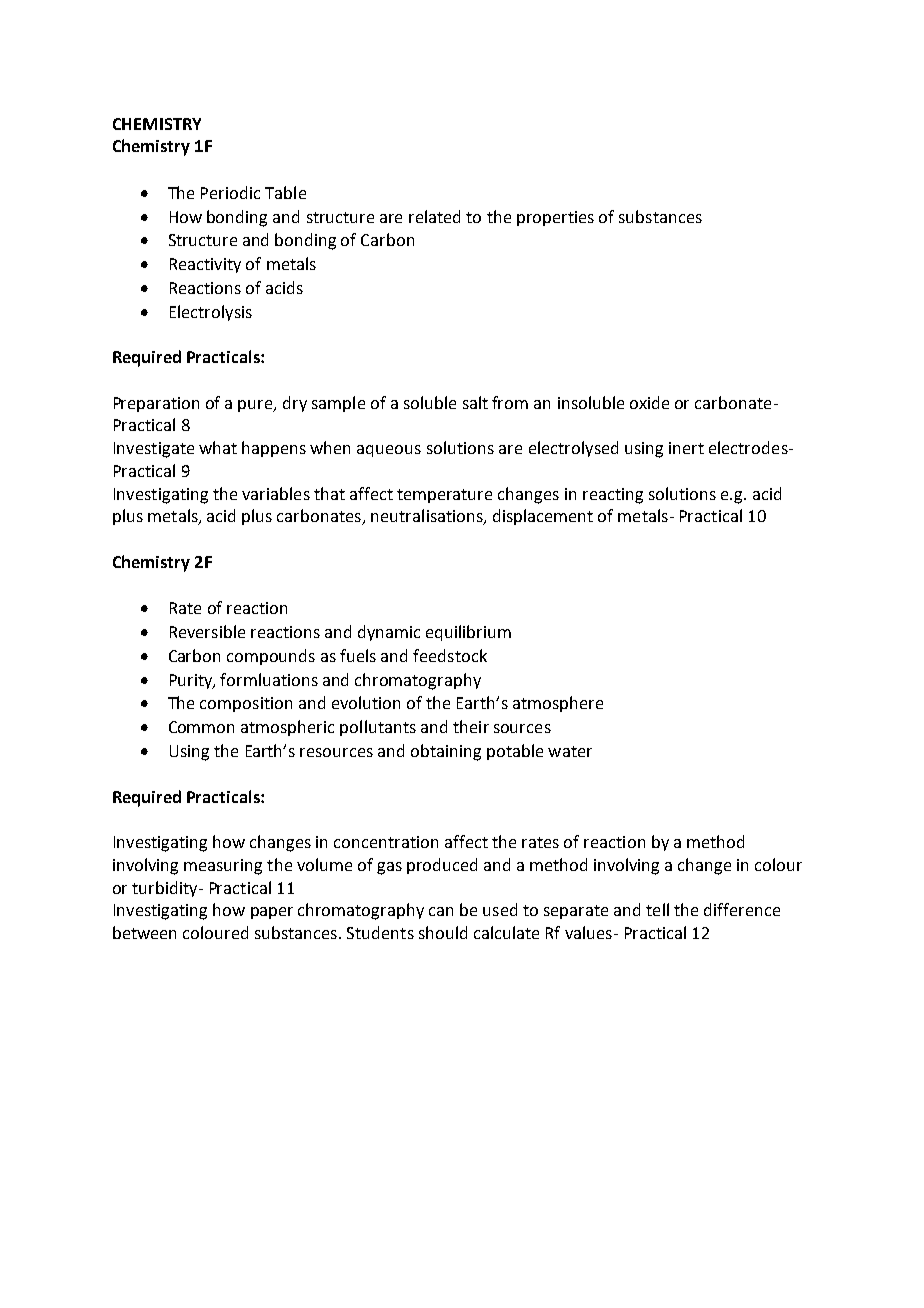 The width and height of the screenshot is (924, 1308). Describe the element at coordinates (201, 727) in the screenshot. I see `Common` at that location.
